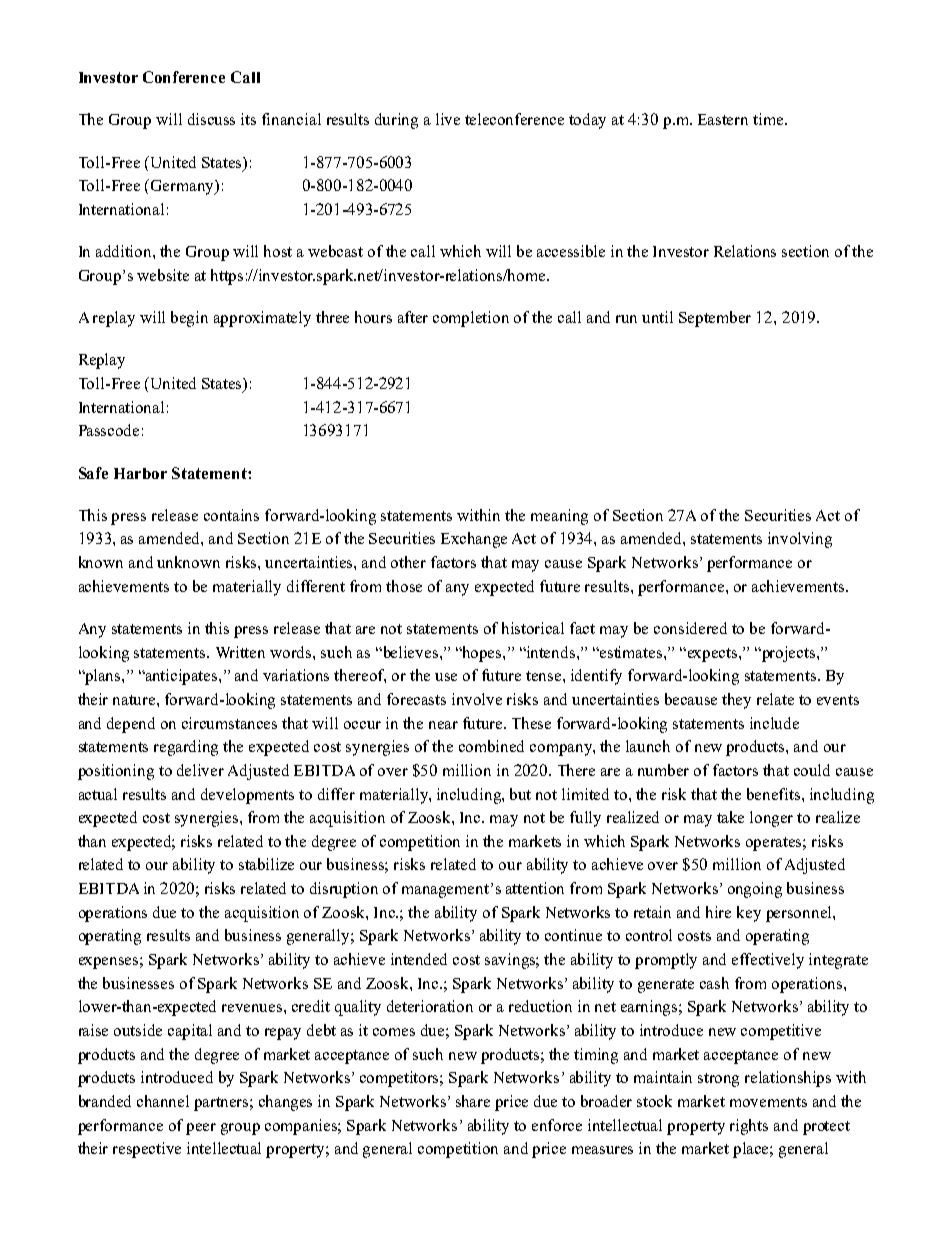 This screenshot has height=1233, width=952. I want to click on peer, so click(201, 1129).
